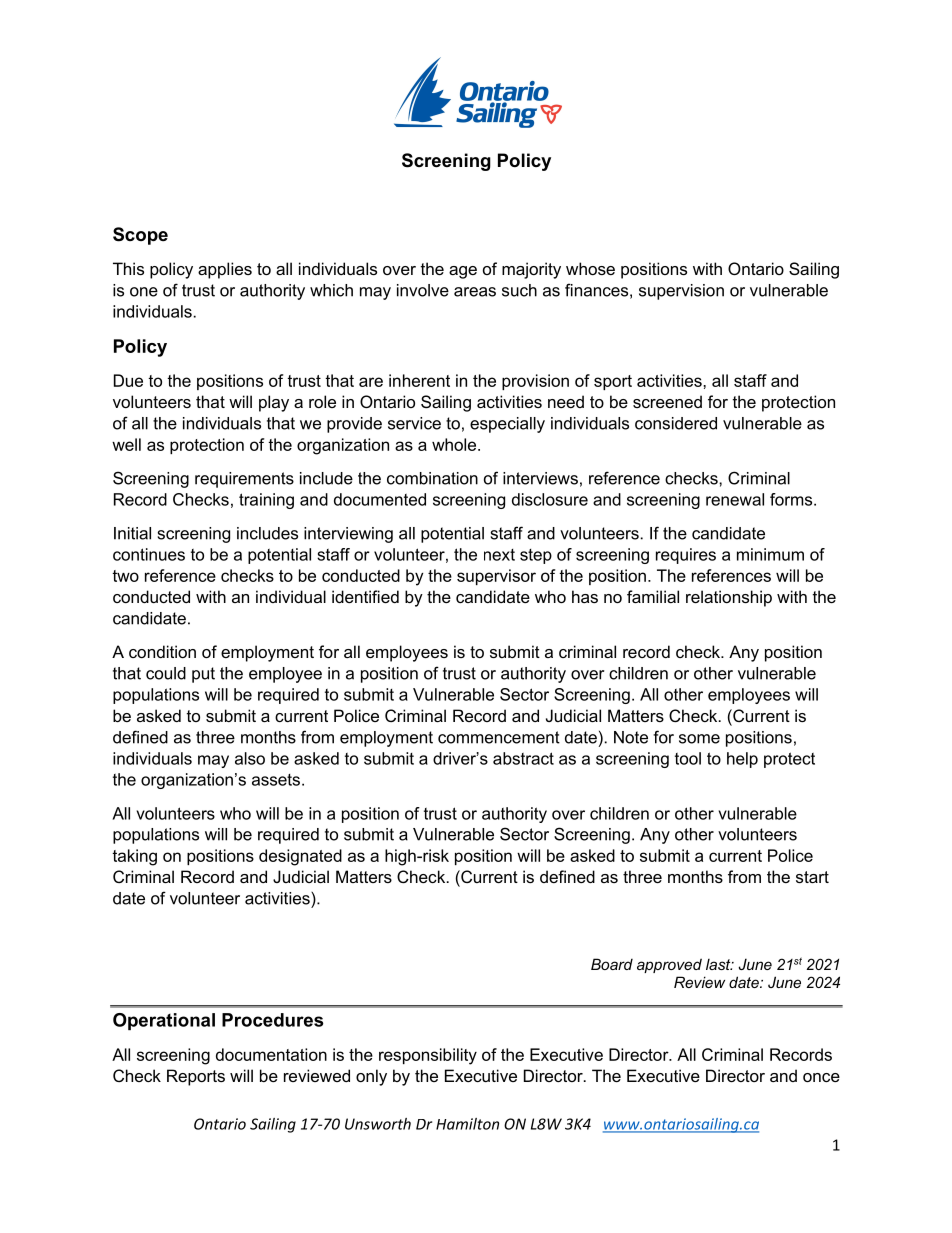 This document has width=952, height=1233. Describe the element at coordinates (681, 292) in the document. I see `supervision` at that location.
